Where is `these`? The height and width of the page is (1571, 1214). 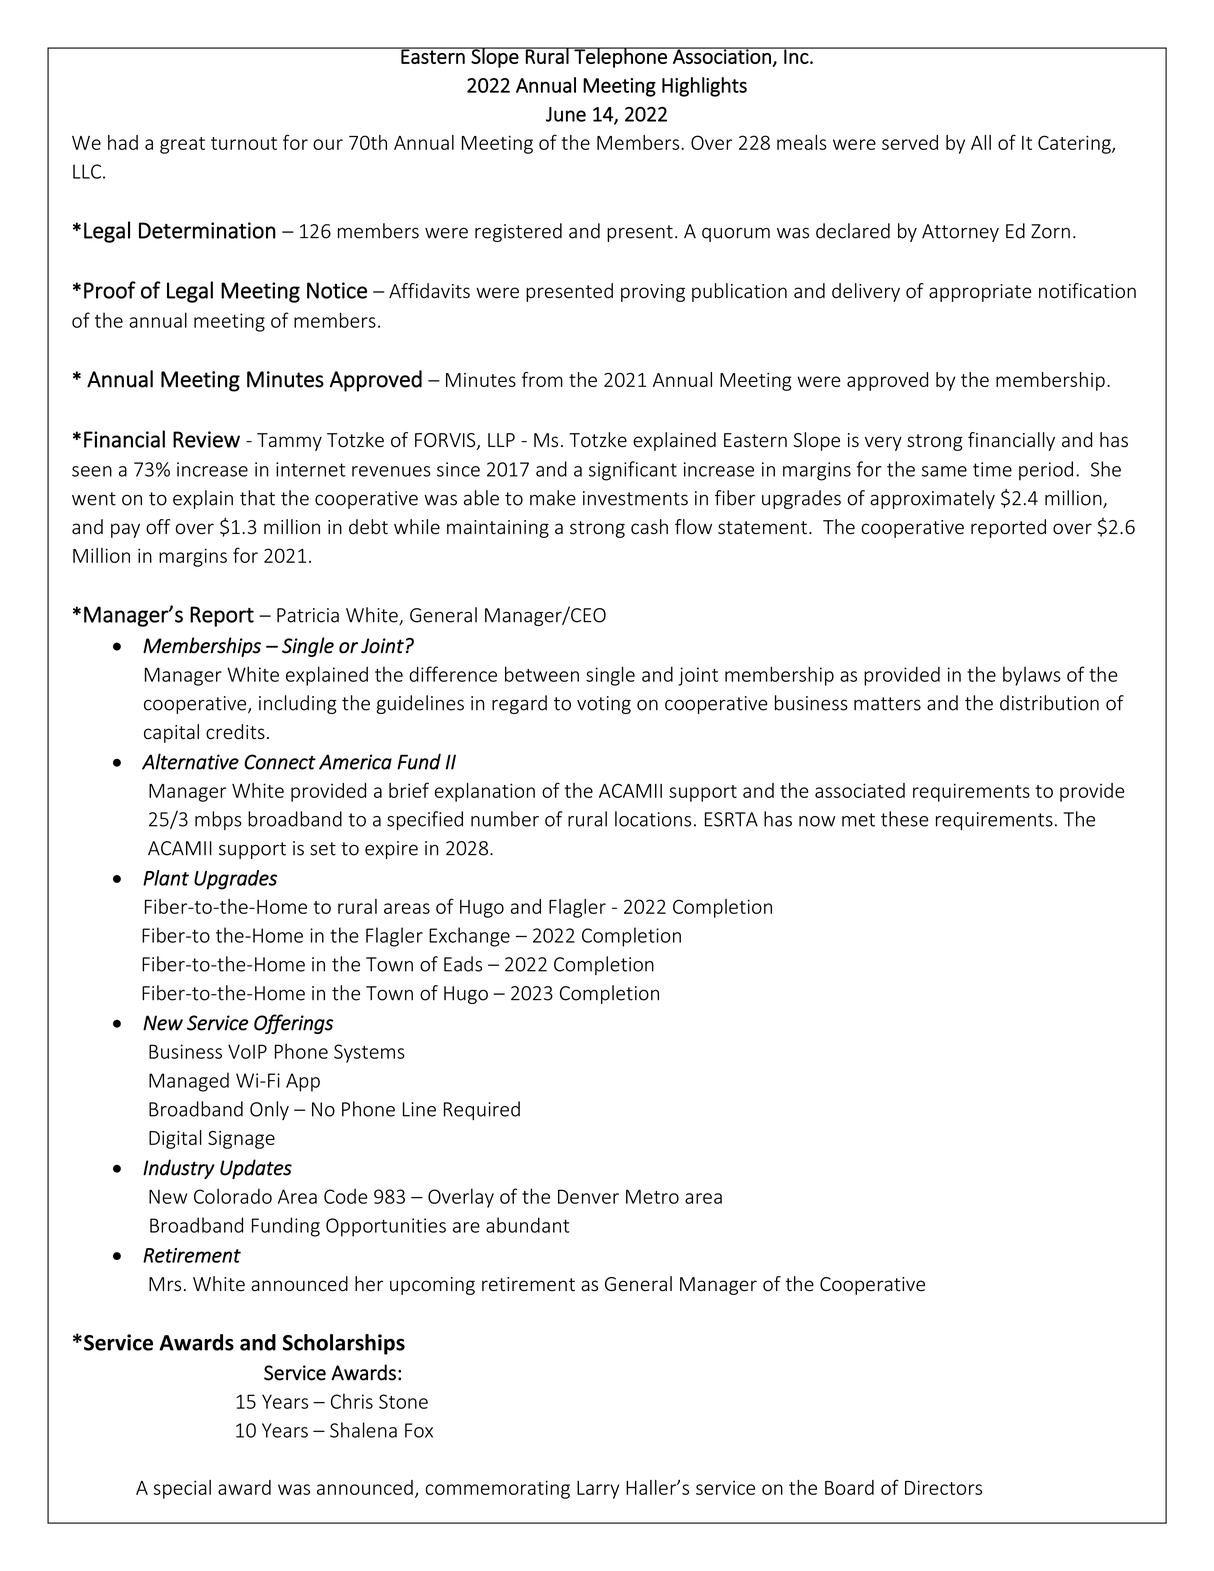
these is located at coordinates (905, 819).
